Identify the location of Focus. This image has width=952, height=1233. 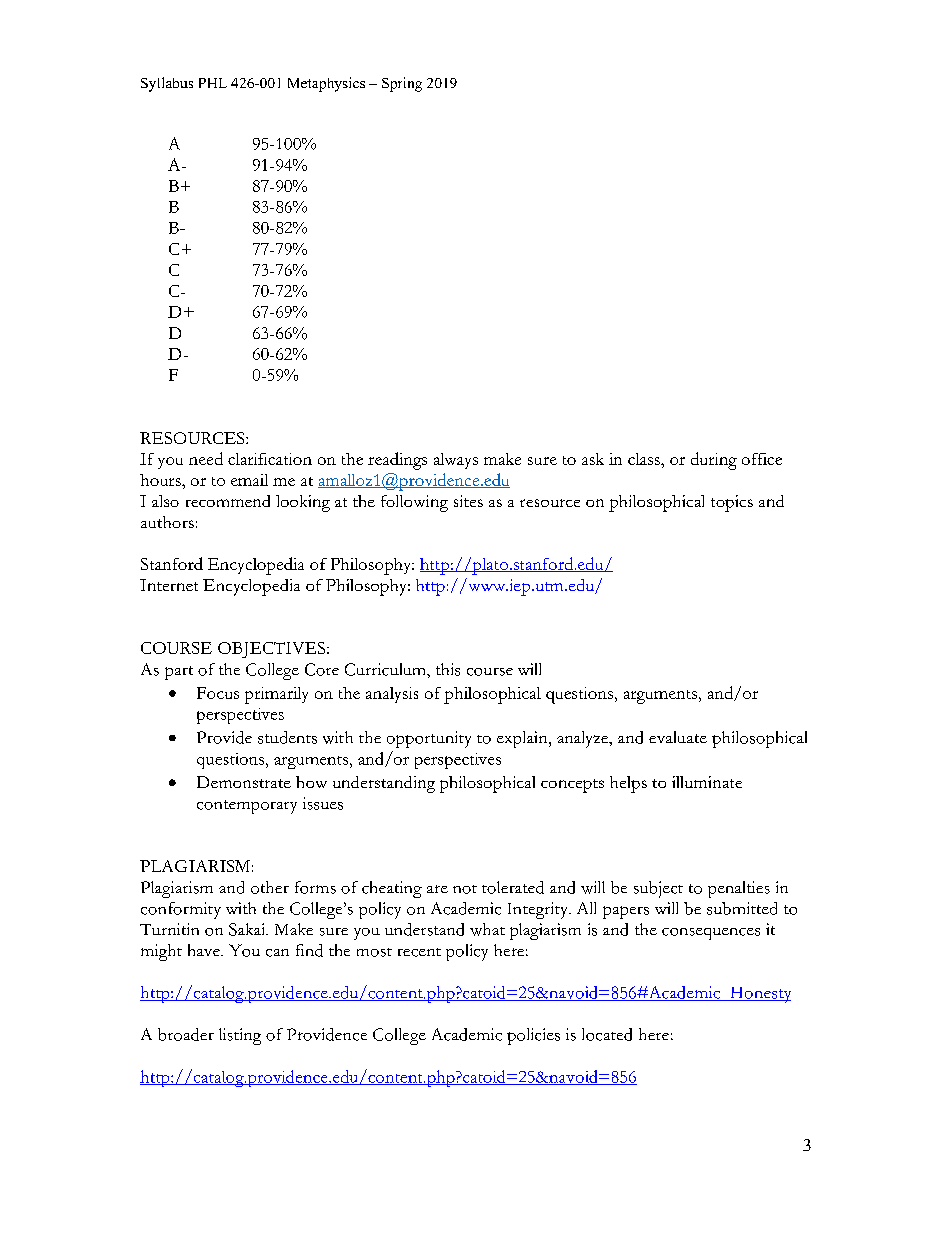
(218, 693).
